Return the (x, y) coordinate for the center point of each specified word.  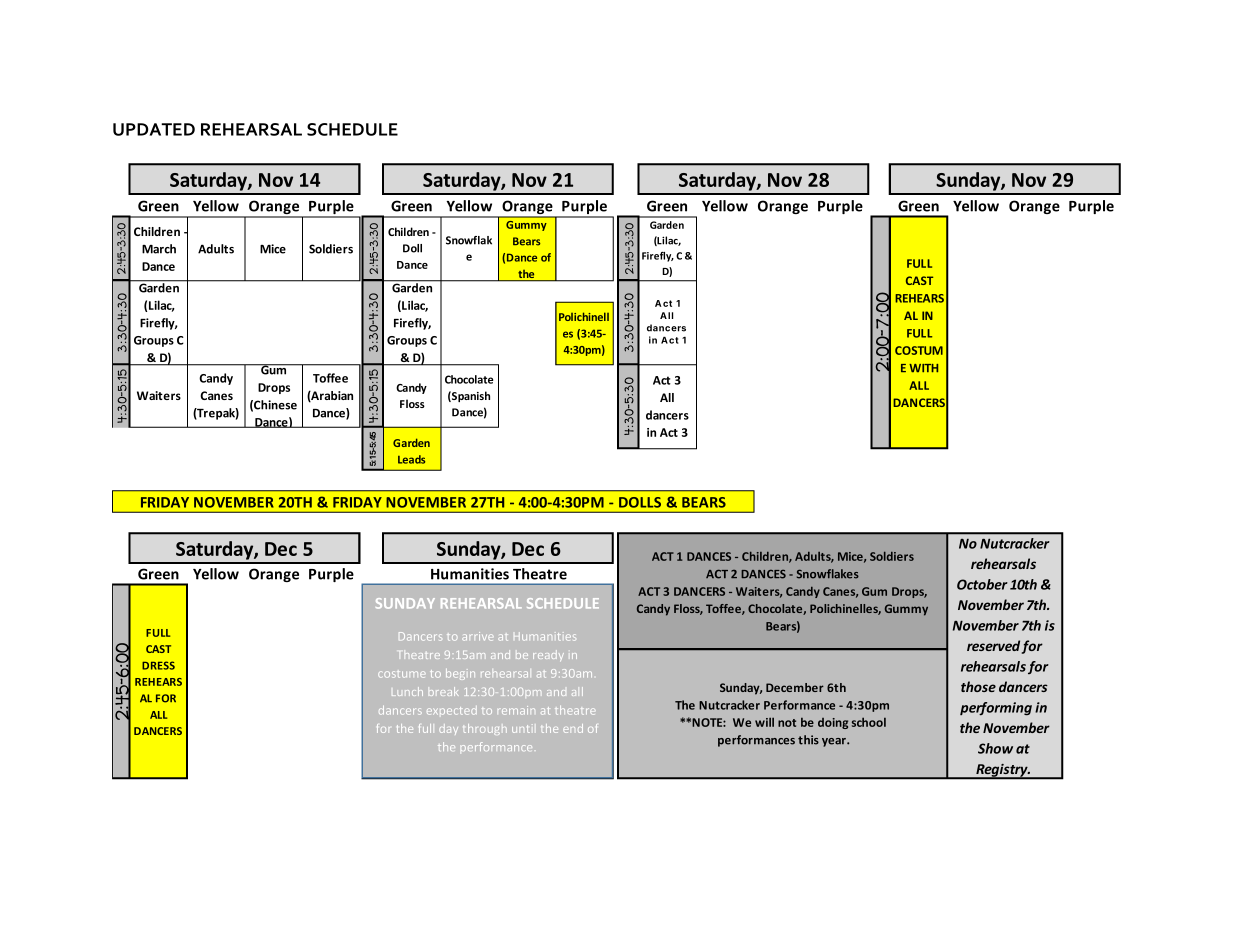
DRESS (158, 665)
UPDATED (154, 129)
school (869, 722)
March (159, 249)
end (573, 728)
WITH (923, 368)
